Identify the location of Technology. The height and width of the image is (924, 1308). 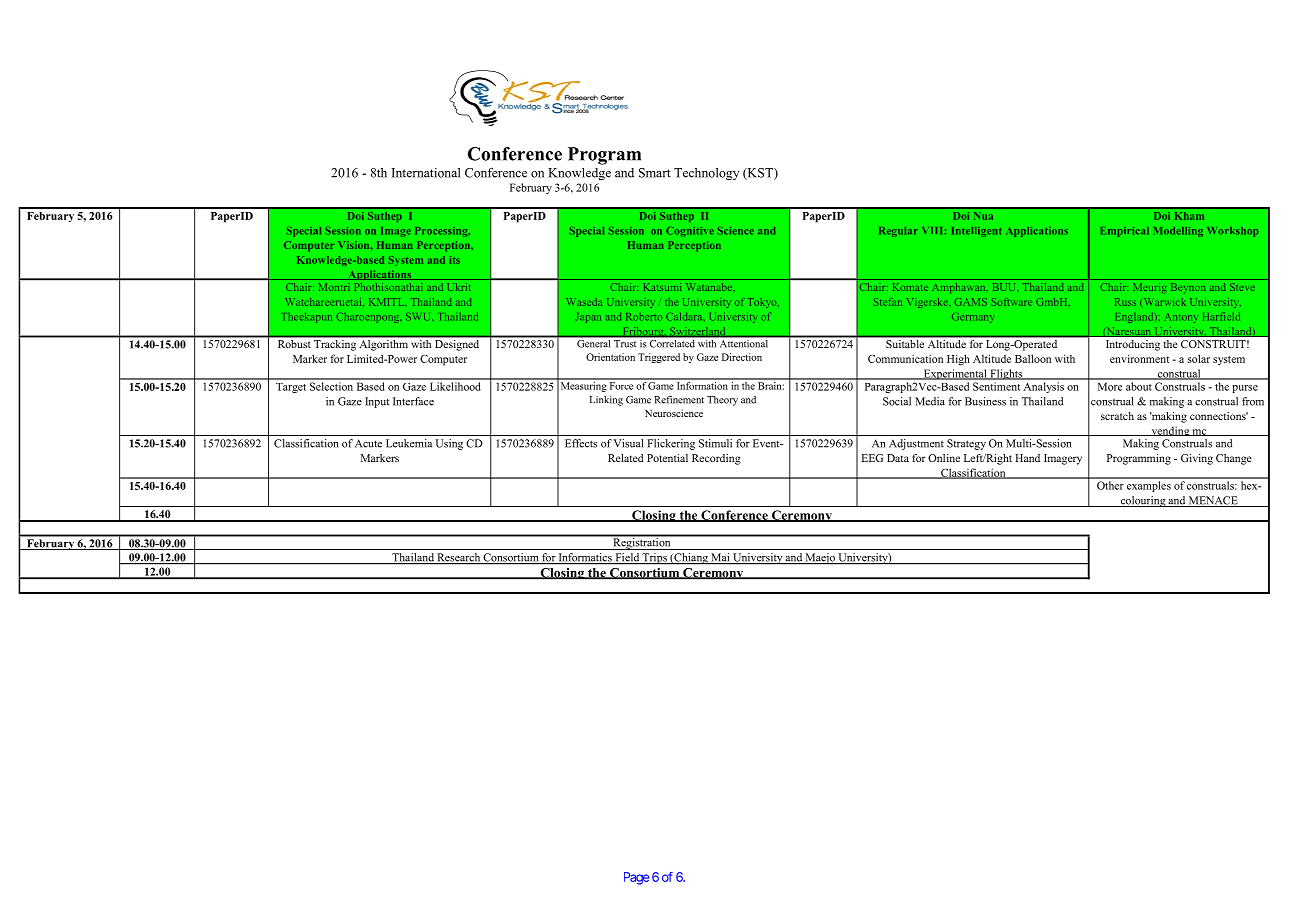
(706, 174).
